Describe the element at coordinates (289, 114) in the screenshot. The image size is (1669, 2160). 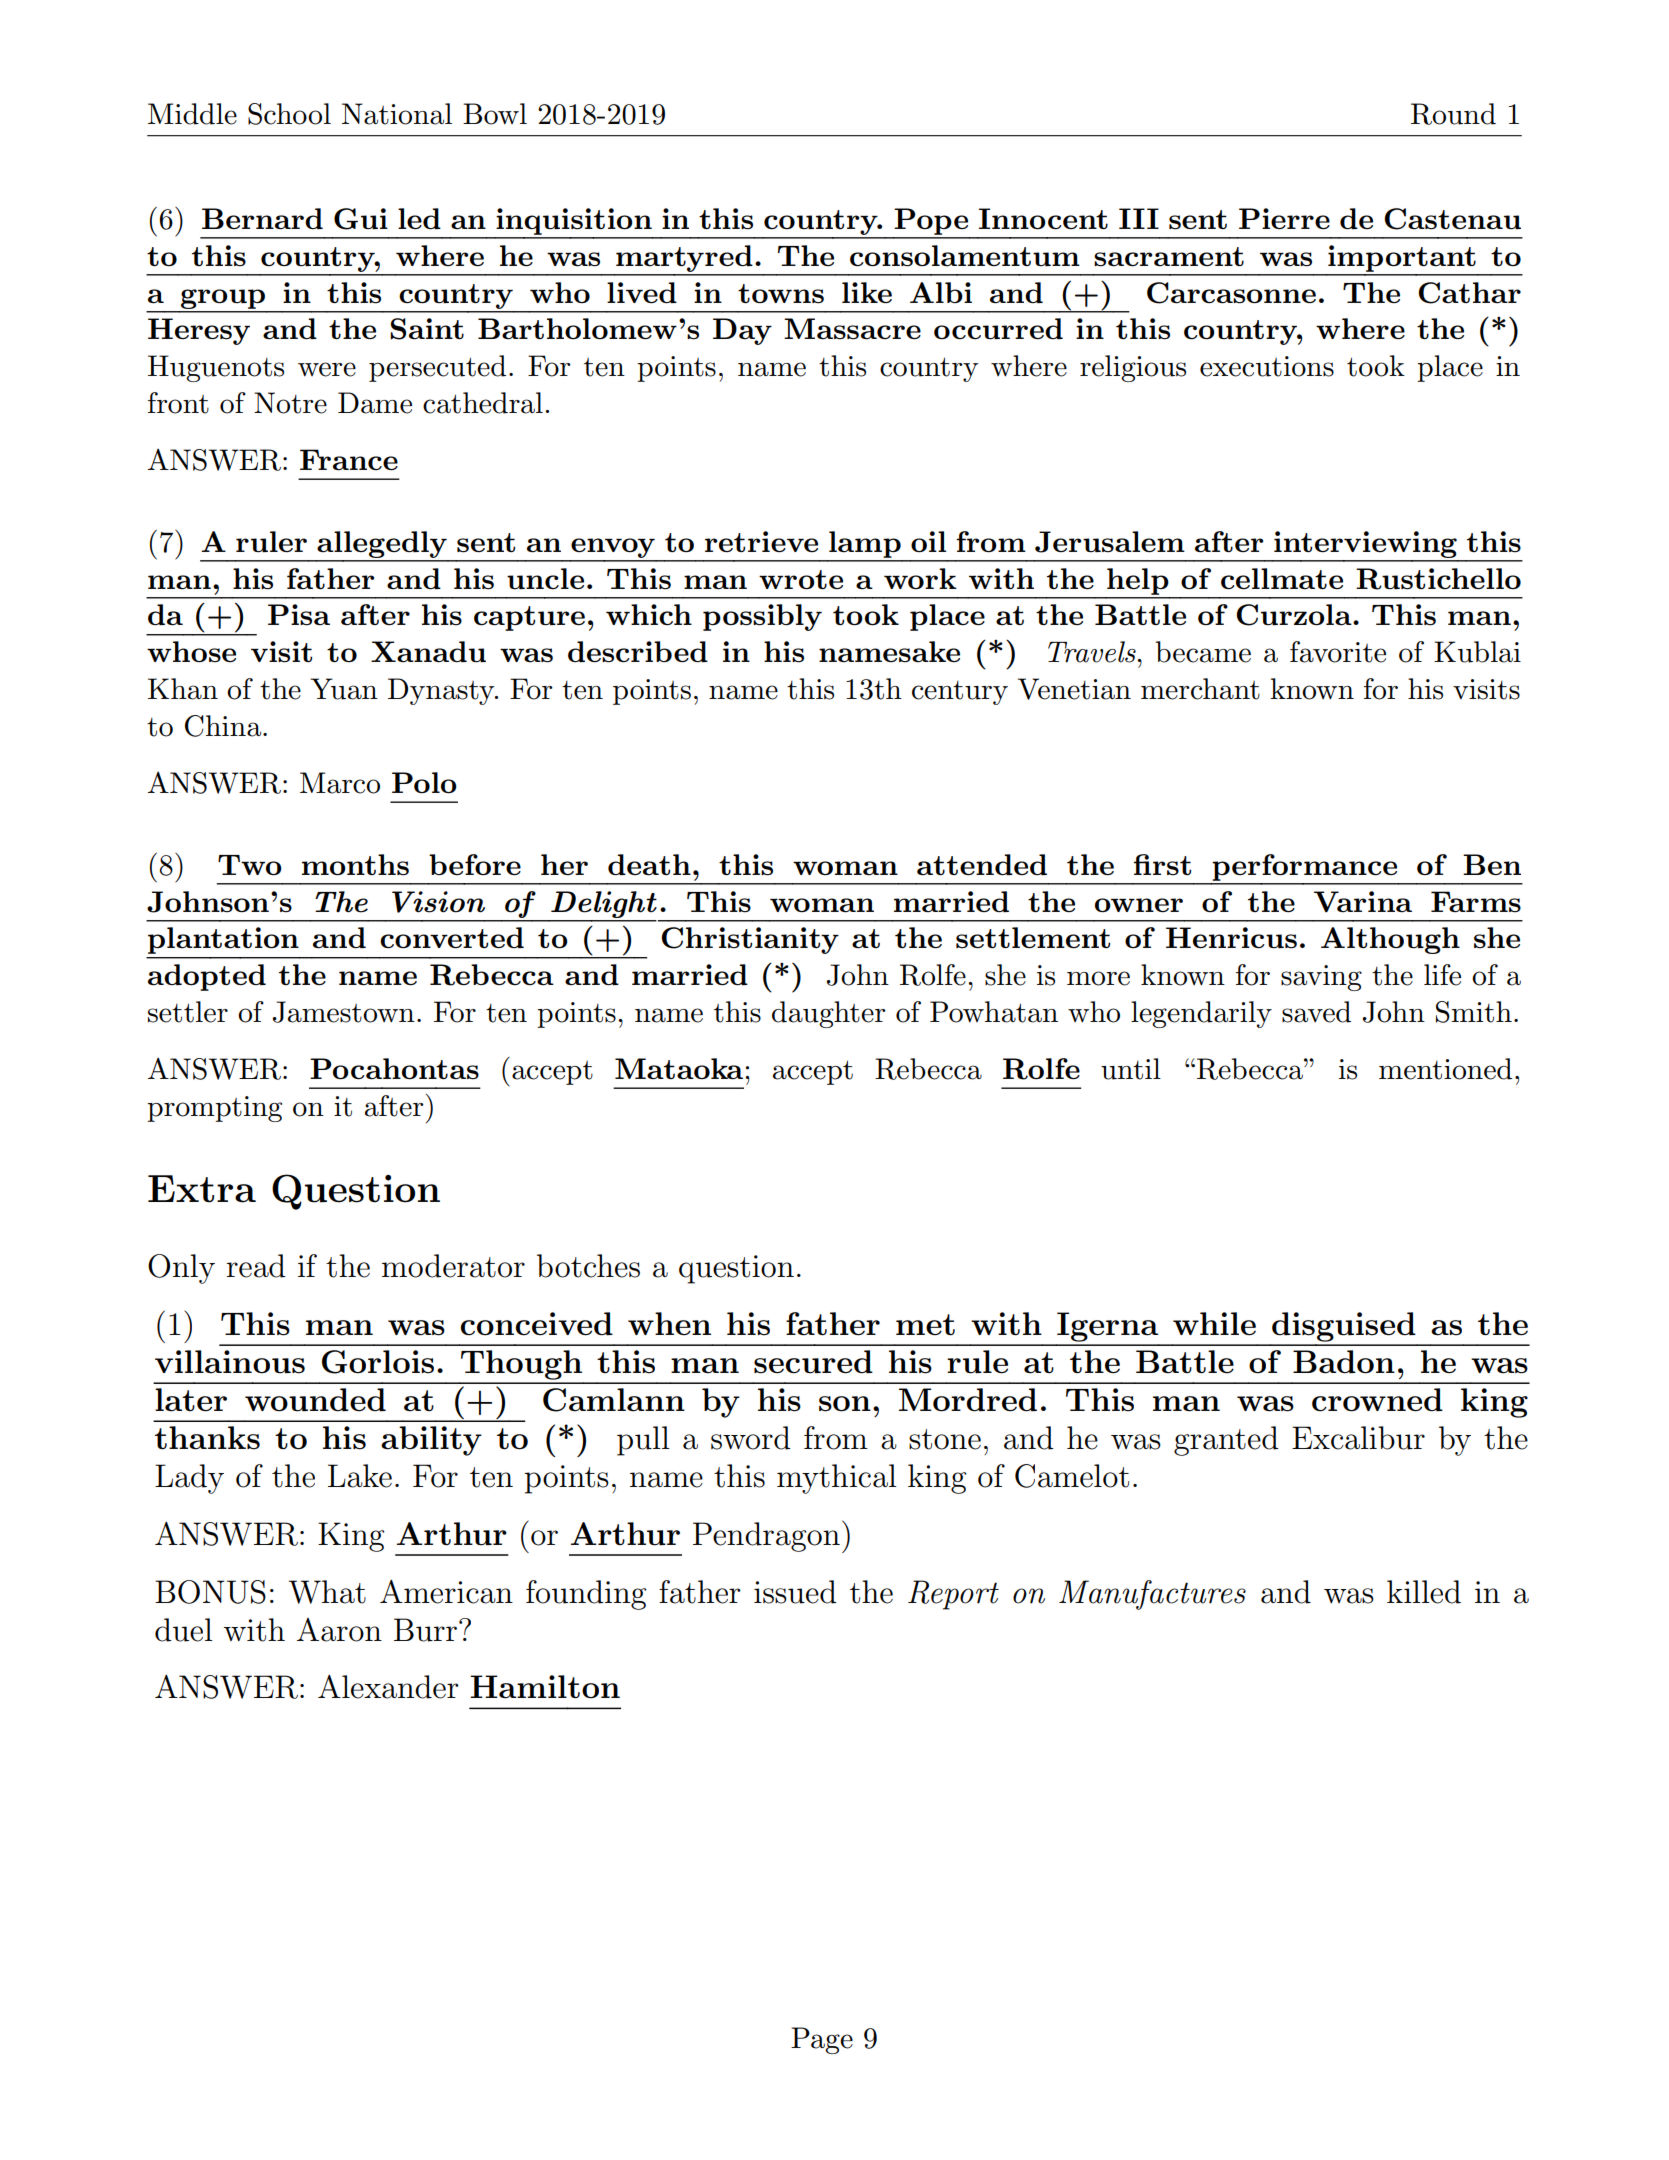
I see `School` at that location.
